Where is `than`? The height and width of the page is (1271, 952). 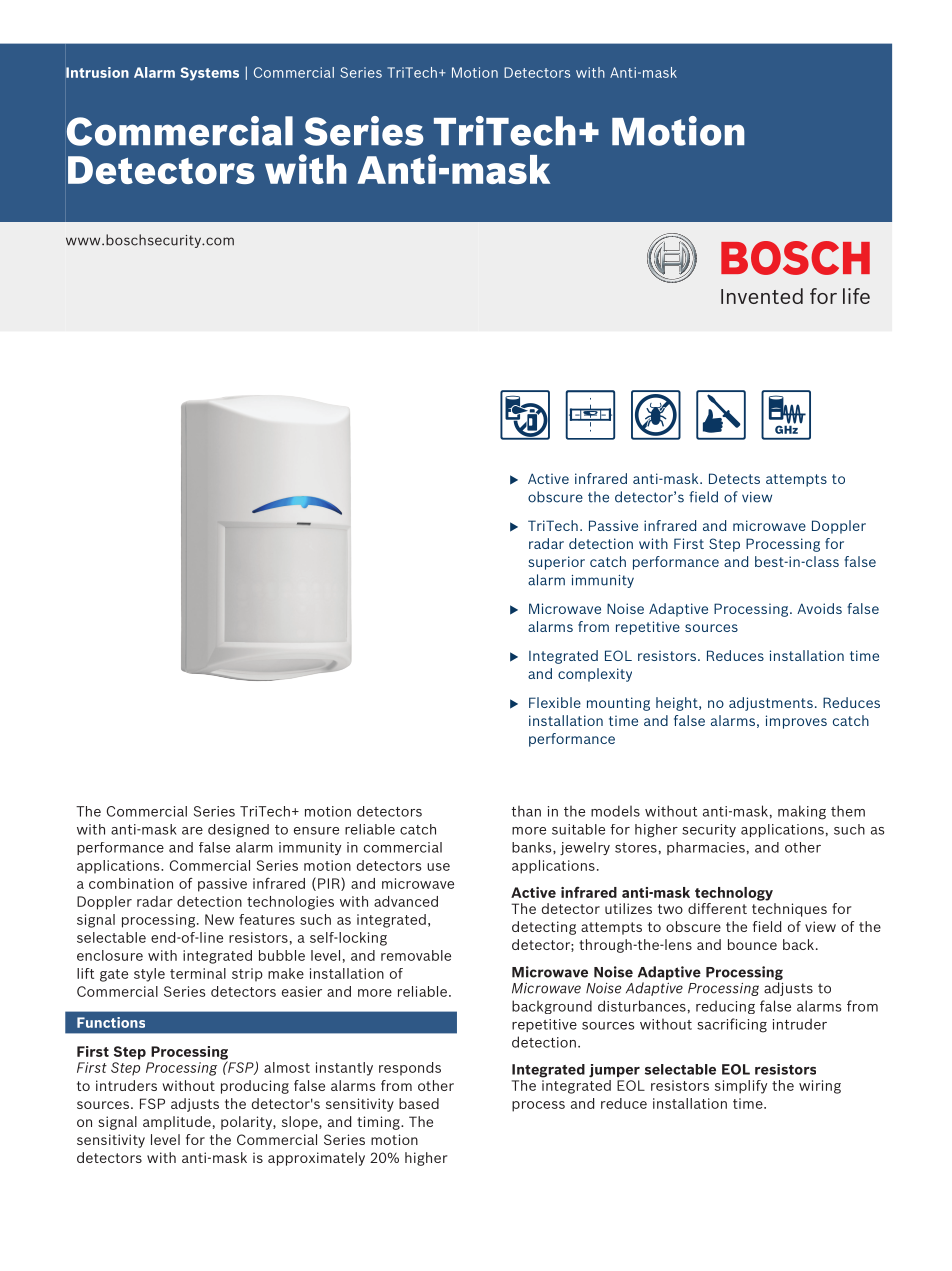 than is located at coordinates (526, 811).
